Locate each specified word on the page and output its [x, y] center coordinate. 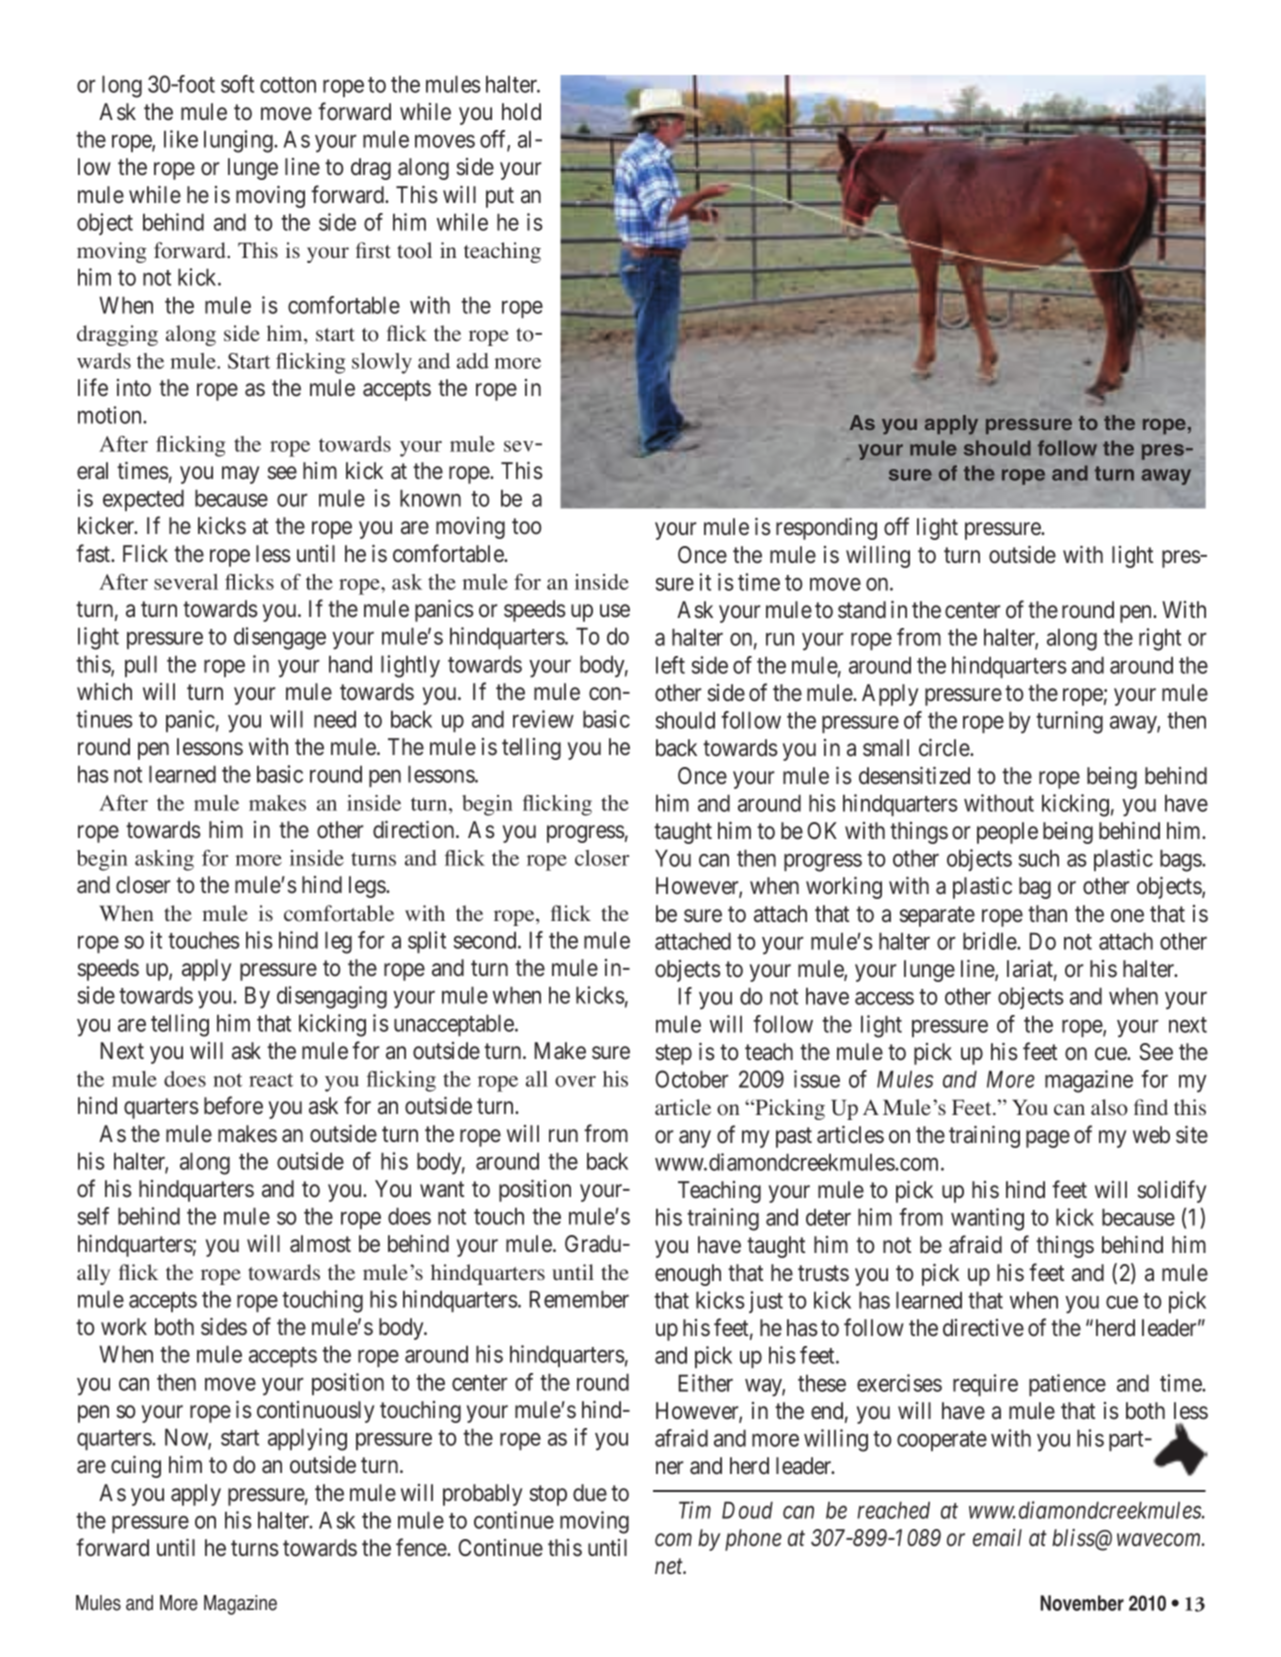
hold [521, 112]
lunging [239, 141]
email [997, 1538]
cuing [136, 1466]
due [590, 1493]
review [543, 719]
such [1039, 858]
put [500, 197]
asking [164, 860]
